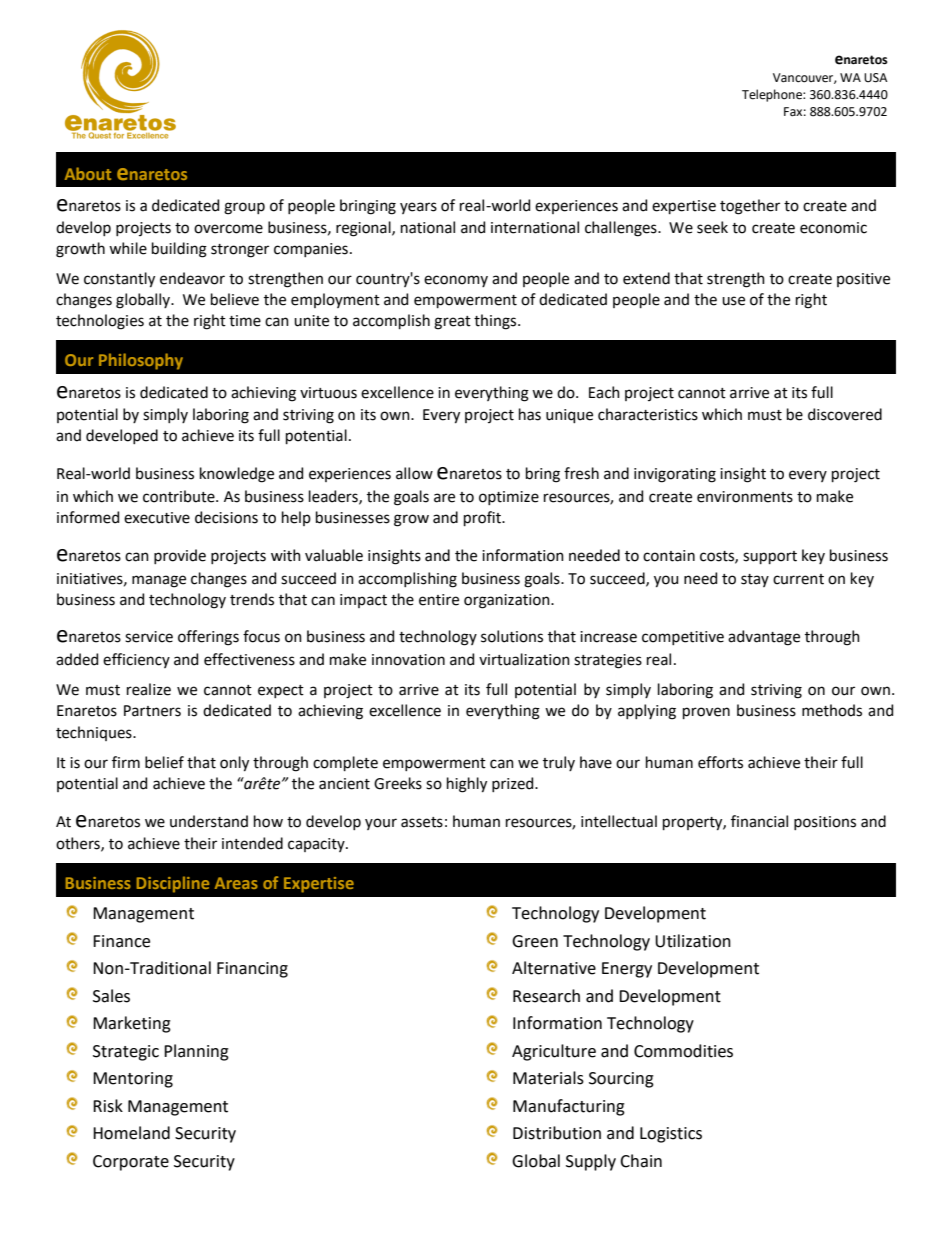  What do you see at coordinates (671, 1135) in the image?
I see `Logistics` at bounding box center [671, 1135].
